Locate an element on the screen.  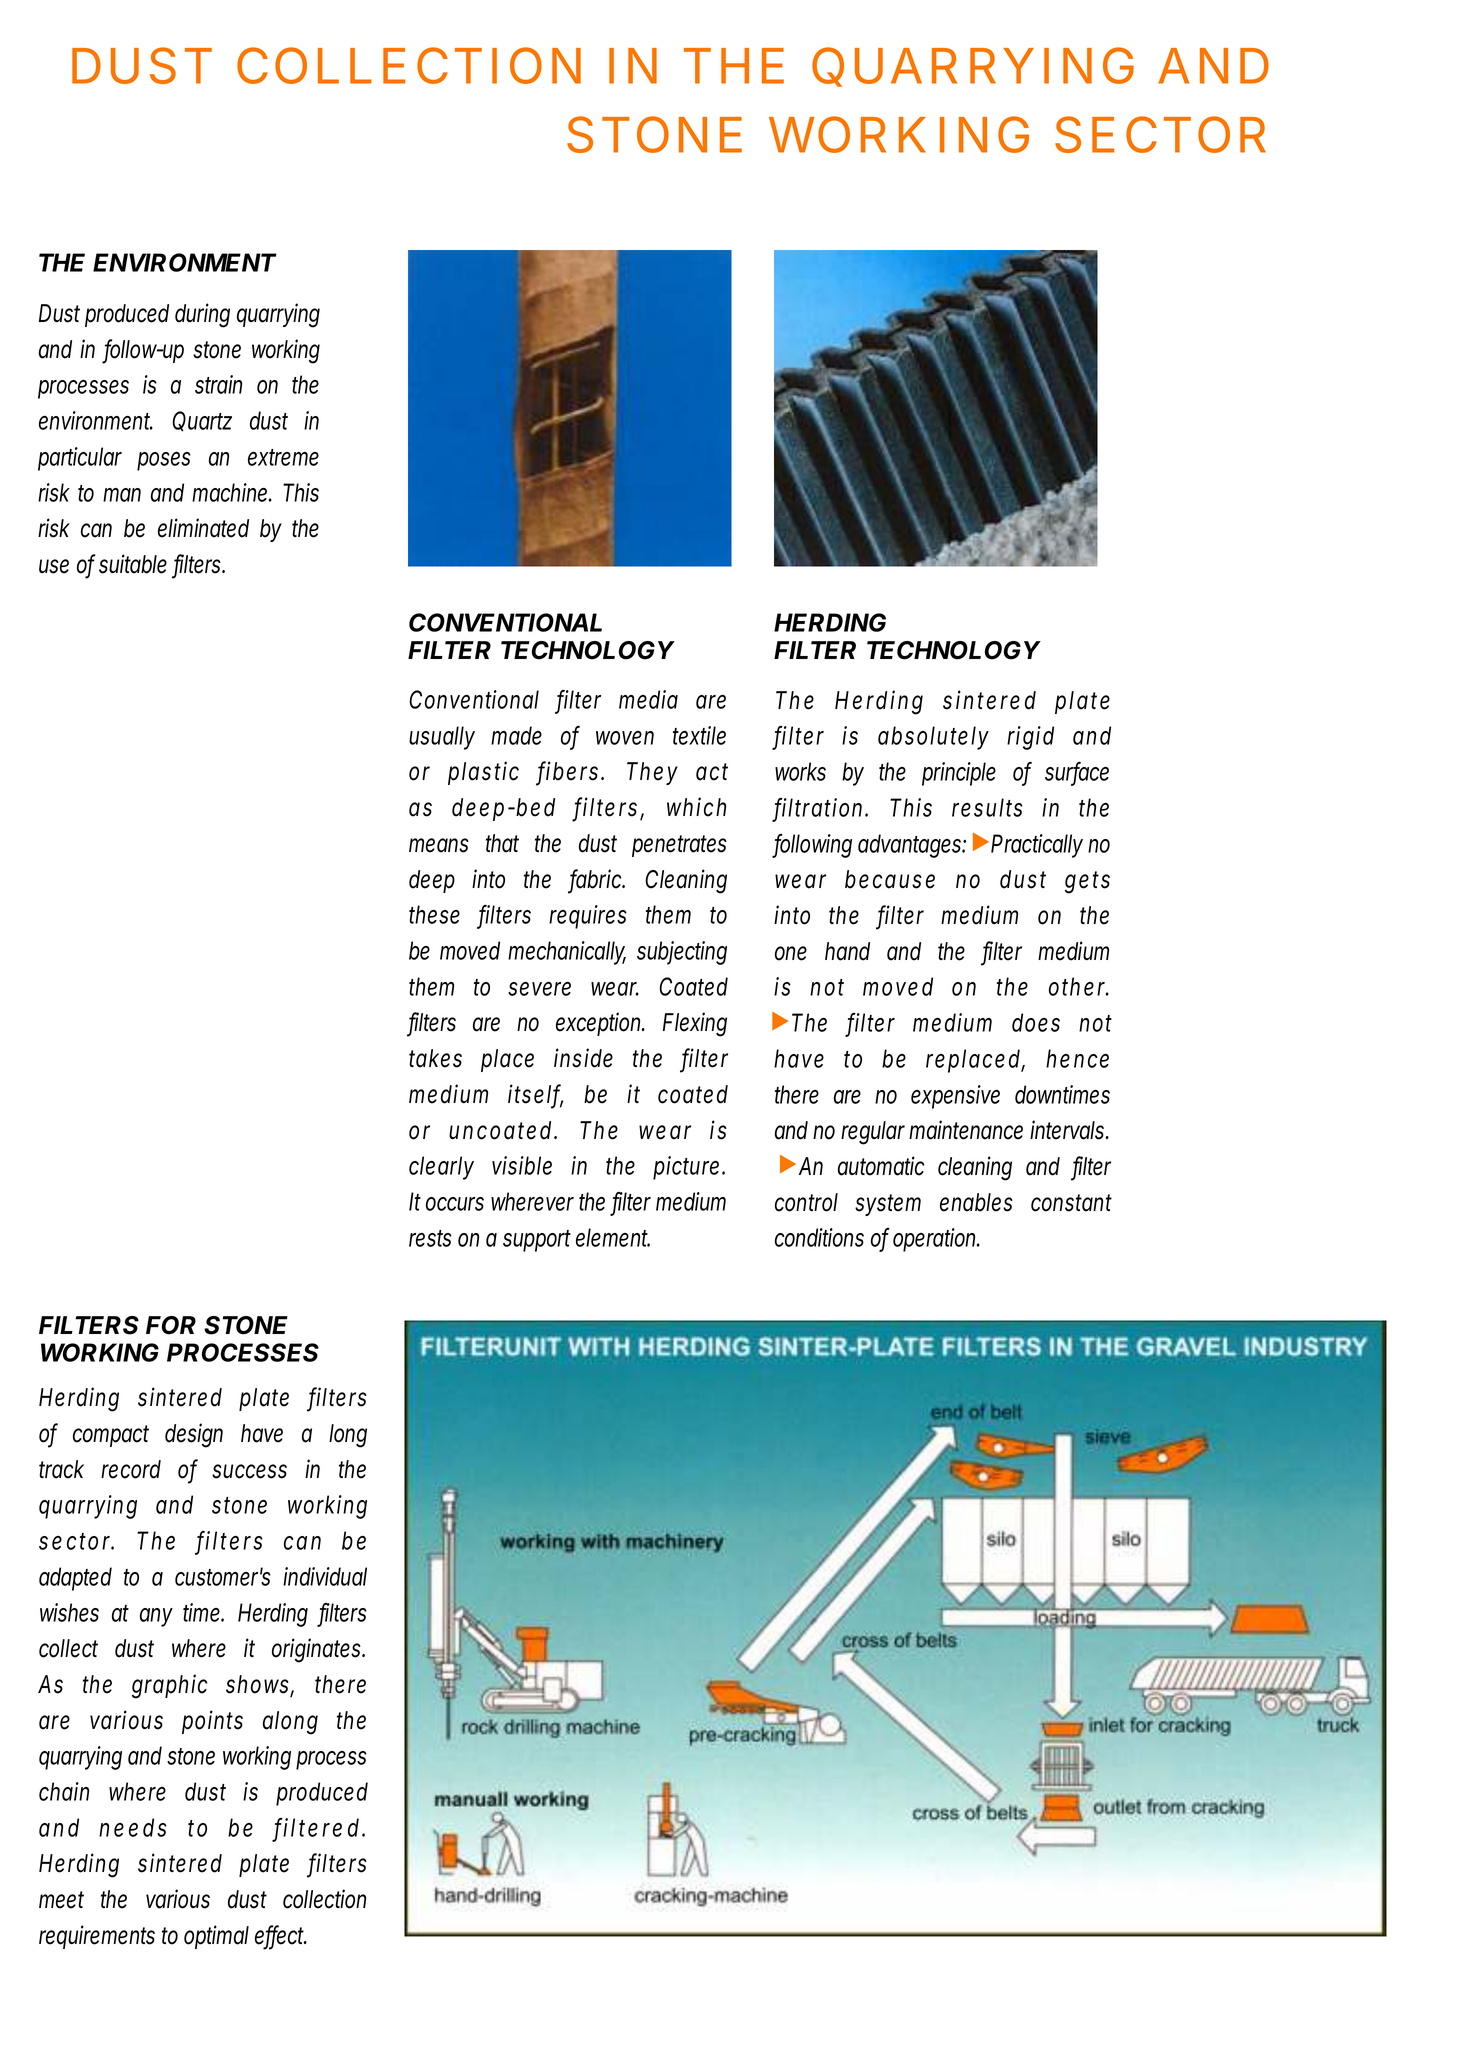
operation is located at coordinates (936, 1240).
